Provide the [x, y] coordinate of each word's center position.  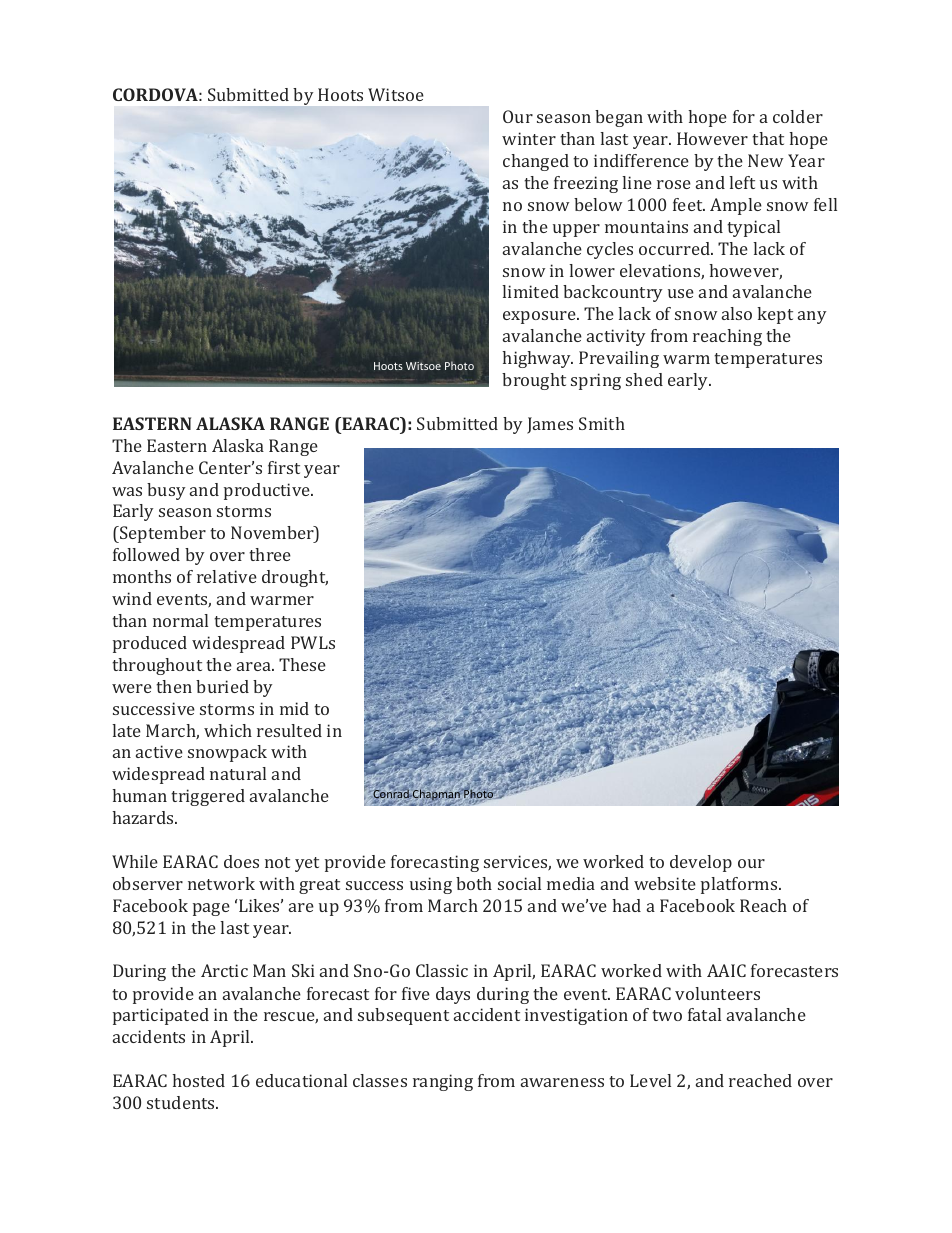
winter [529, 138]
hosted [198, 1080]
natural [238, 773]
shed [644, 379]
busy [166, 491]
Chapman [435, 795]
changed [536, 162]
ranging [443, 1082]
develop [701, 863]
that [768, 138]
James [550, 425]
